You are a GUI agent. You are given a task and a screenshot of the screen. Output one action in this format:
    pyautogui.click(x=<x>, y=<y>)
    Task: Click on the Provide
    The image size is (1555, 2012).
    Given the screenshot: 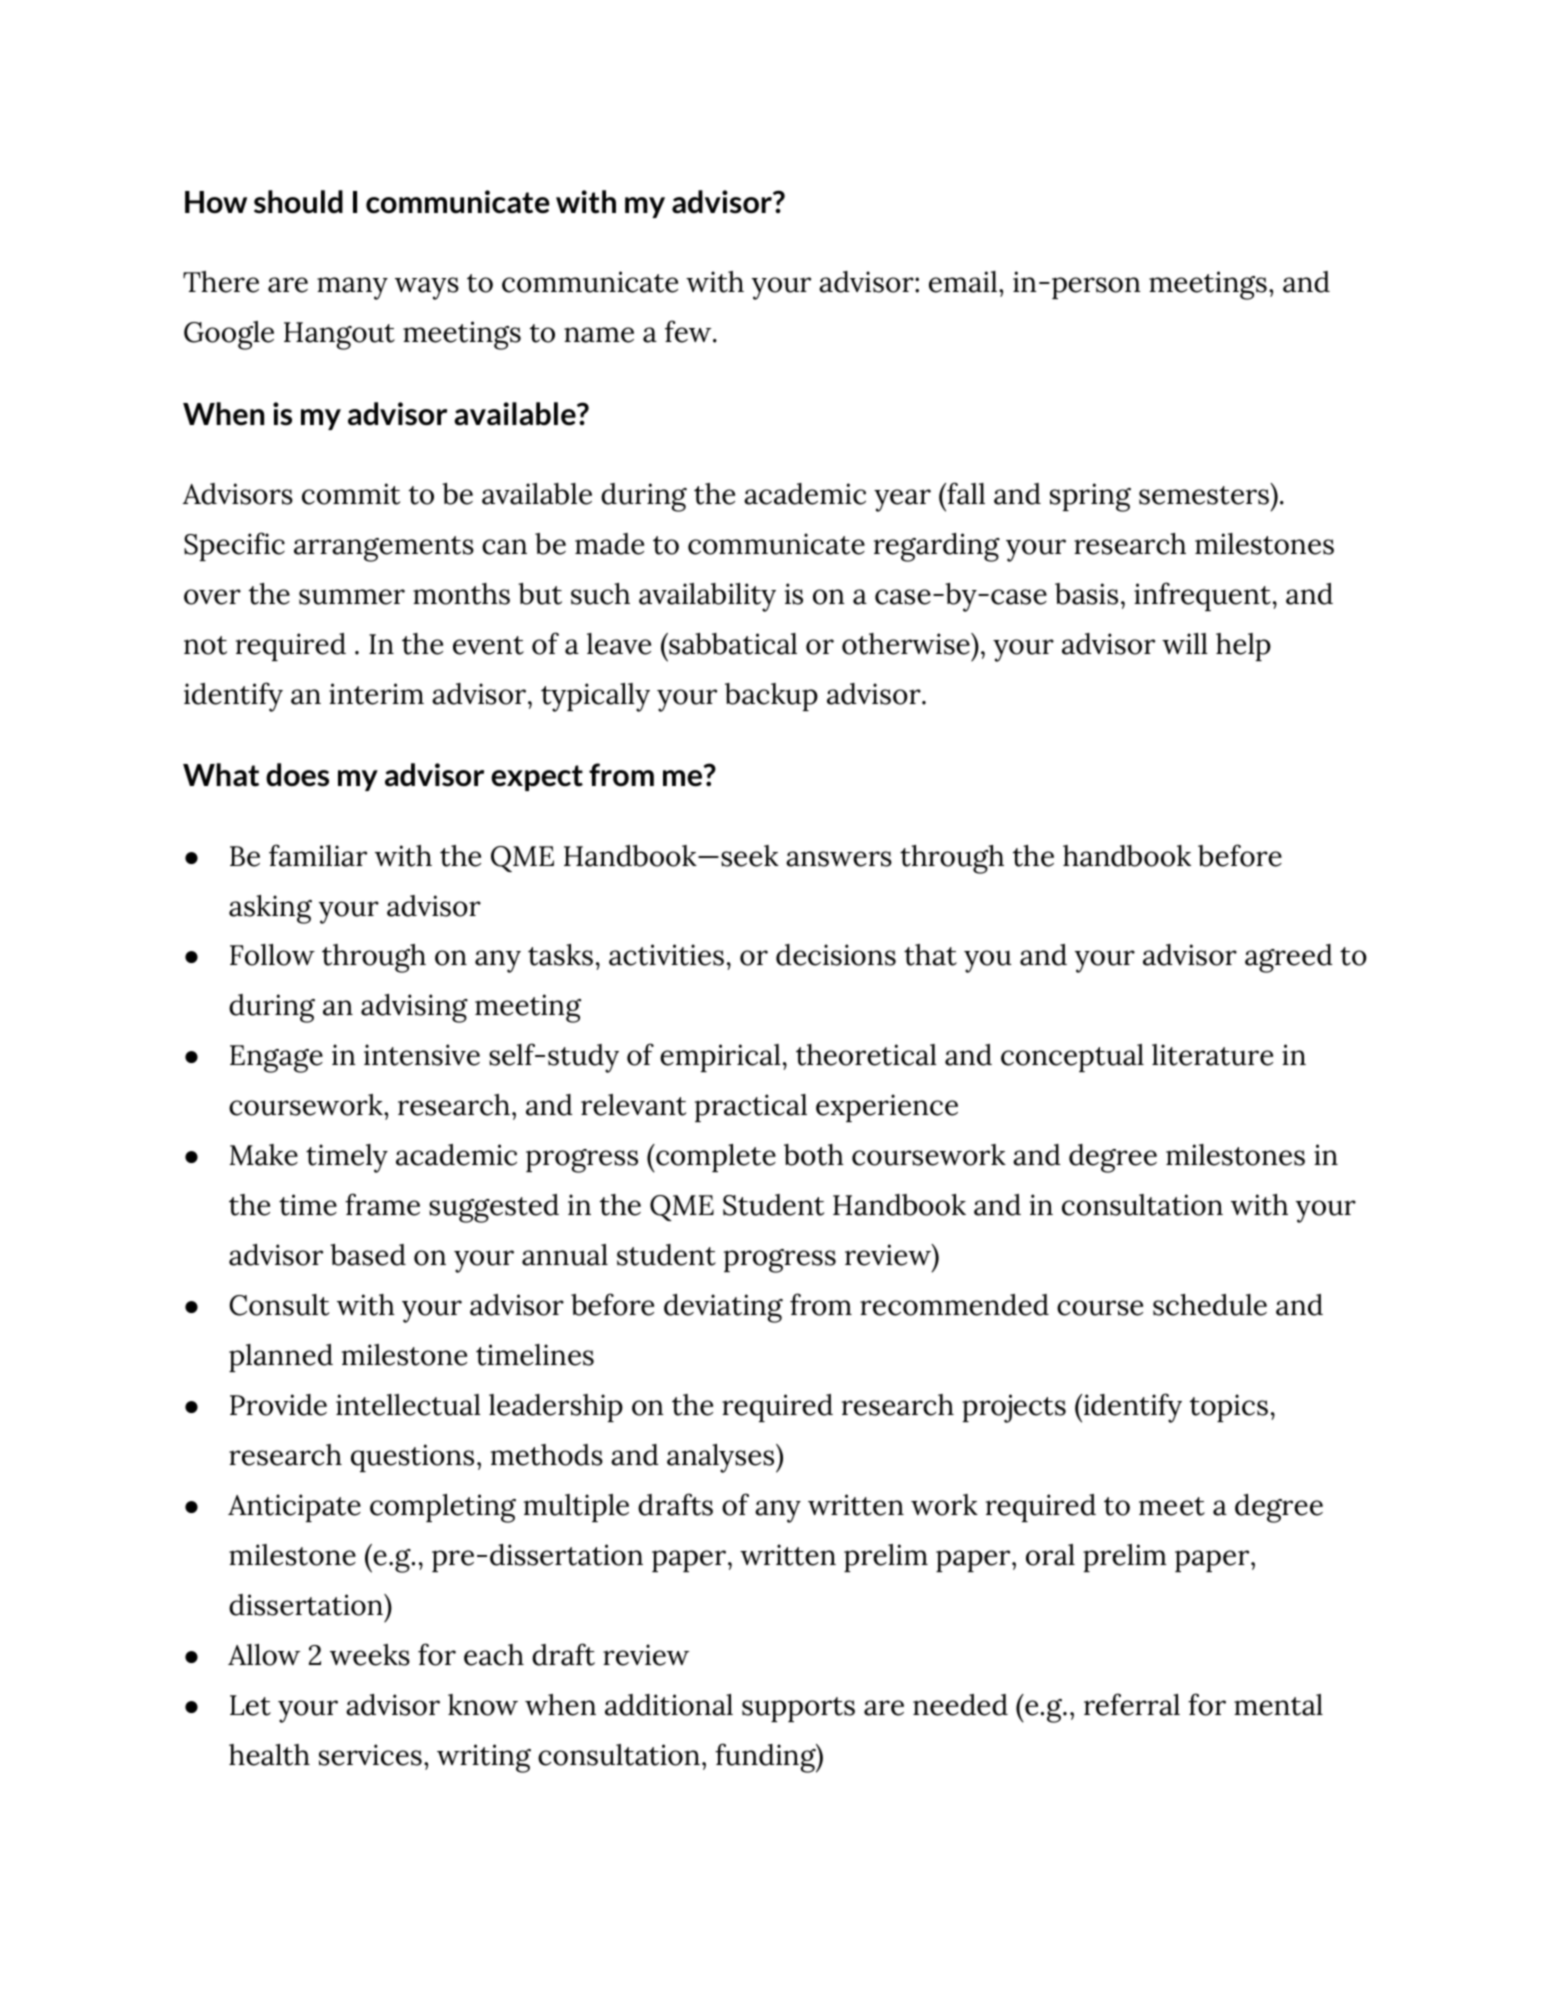 What is the action you would take?
    pyautogui.click(x=278, y=1405)
